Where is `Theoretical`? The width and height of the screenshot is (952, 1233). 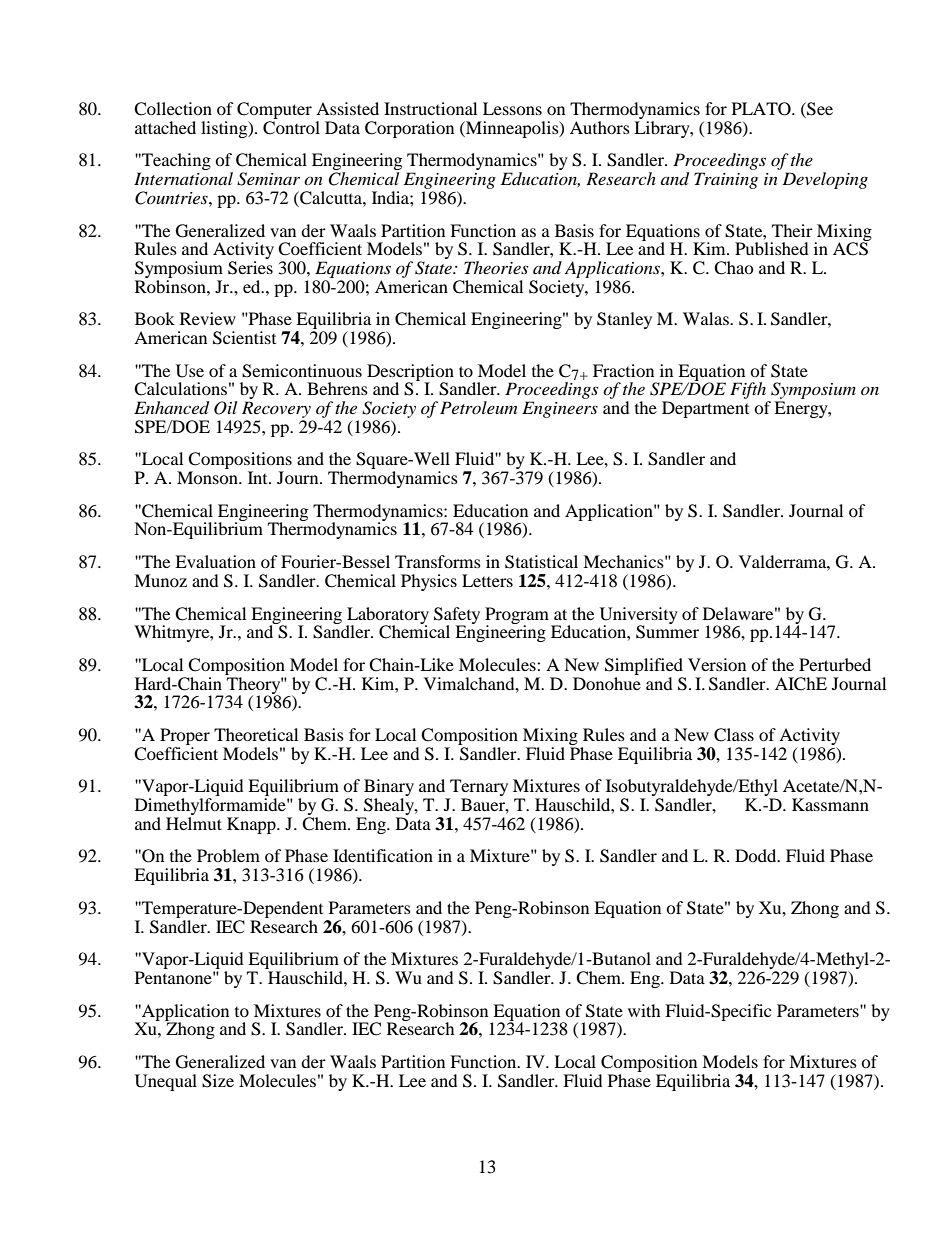 Theoretical is located at coordinates (256, 734).
